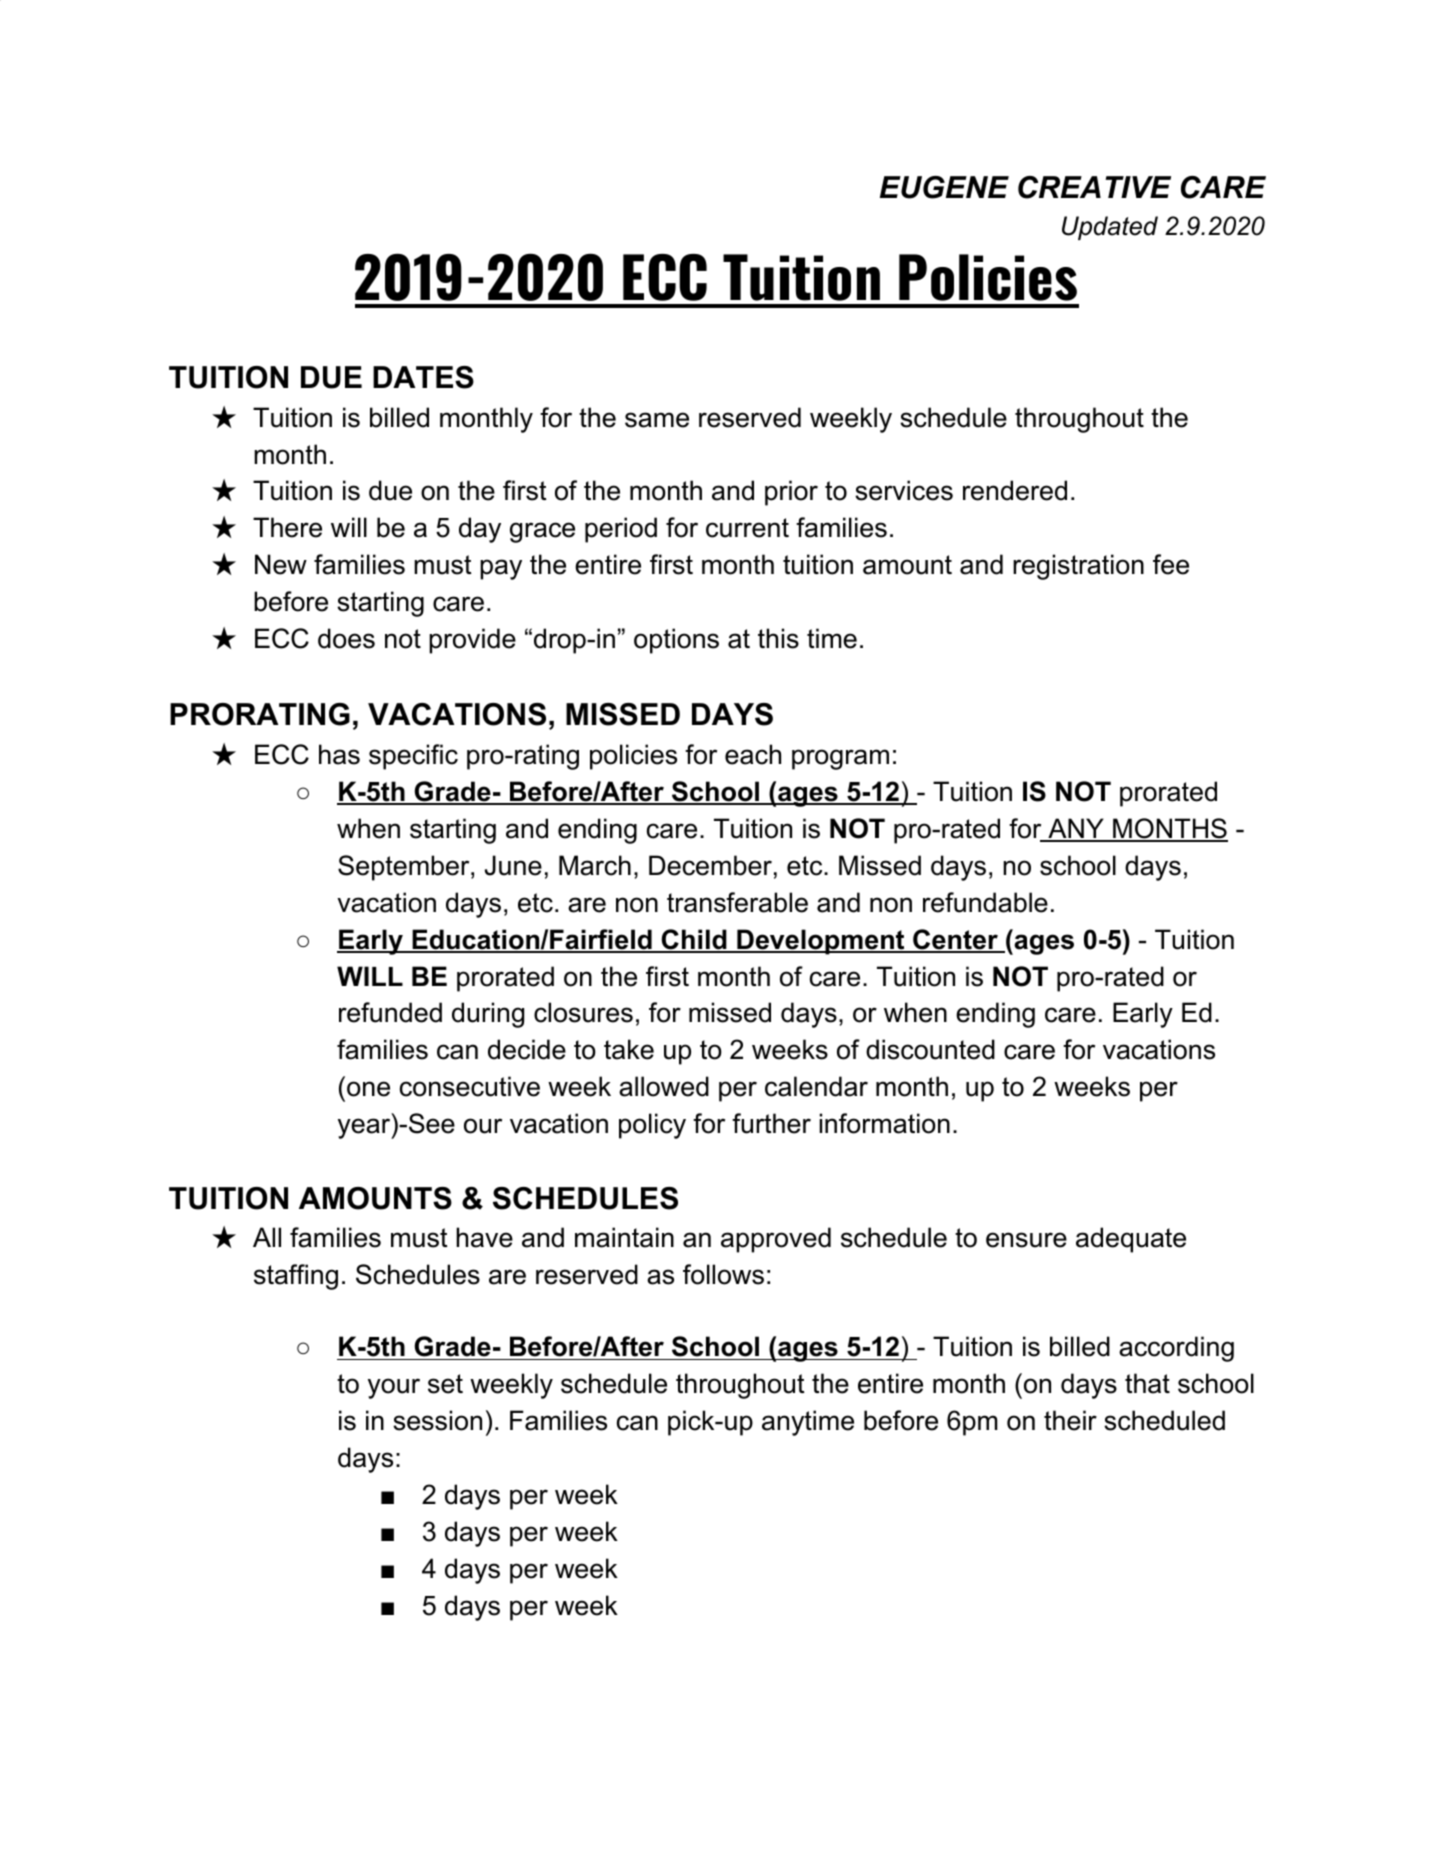  Describe the element at coordinates (944, 187) in the screenshot. I see `EUGENE` at that location.
